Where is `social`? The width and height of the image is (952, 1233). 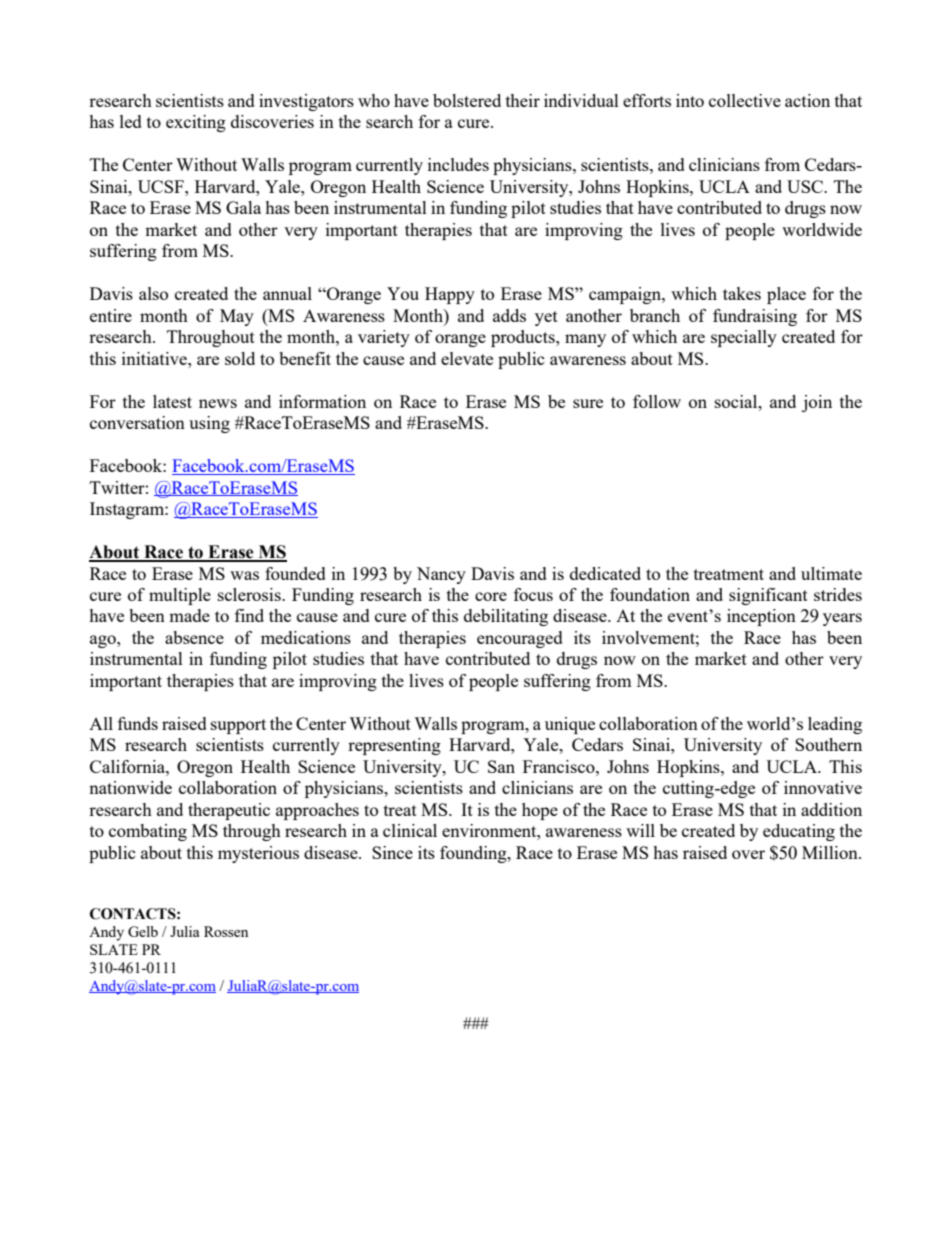
social is located at coordinates (737, 401).
